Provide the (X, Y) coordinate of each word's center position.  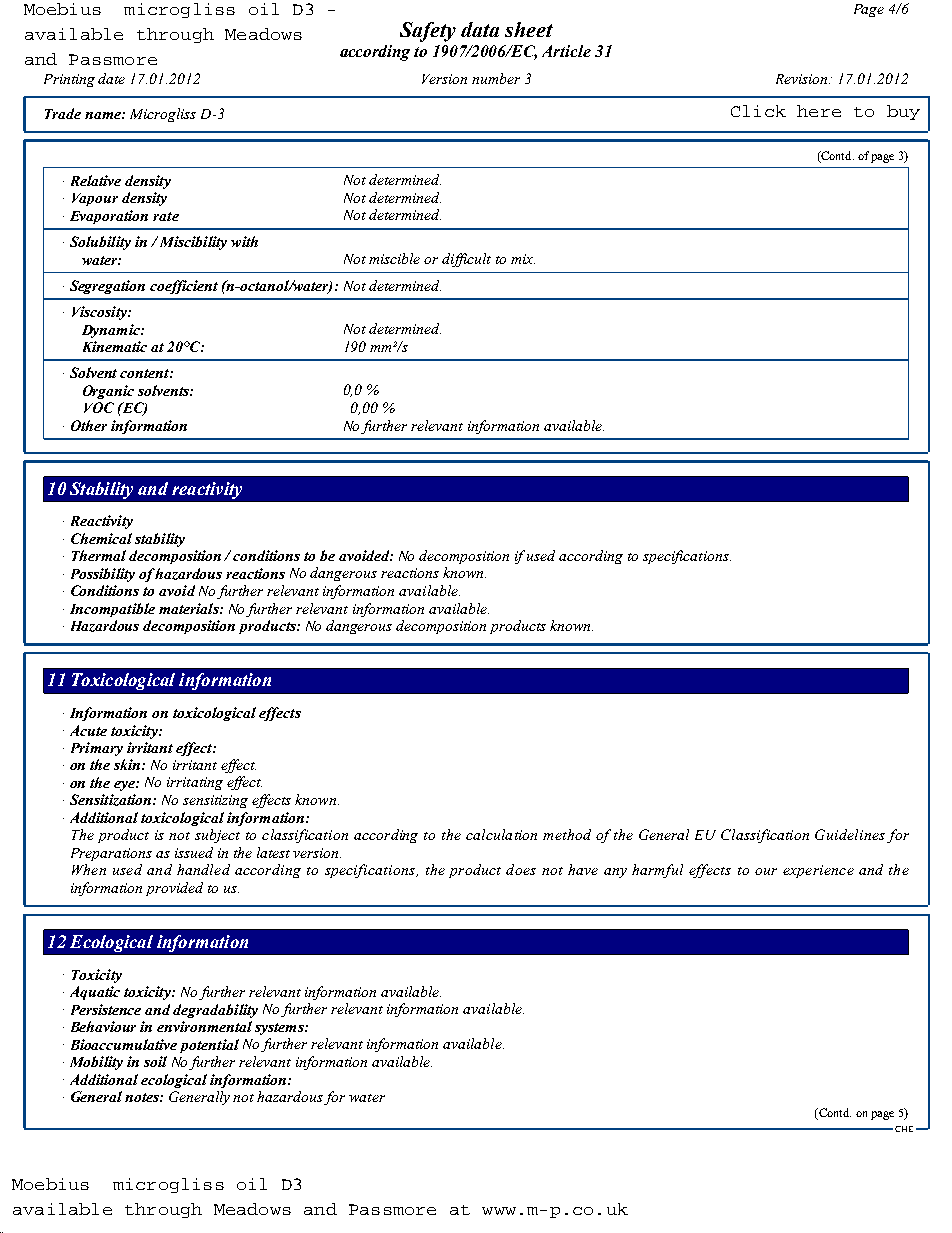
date (111, 78)
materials (190, 608)
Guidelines (850, 834)
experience (818, 871)
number (496, 78)
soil (155, 1061)
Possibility (103, 575)
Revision (803, 79)
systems (280, 1029)
